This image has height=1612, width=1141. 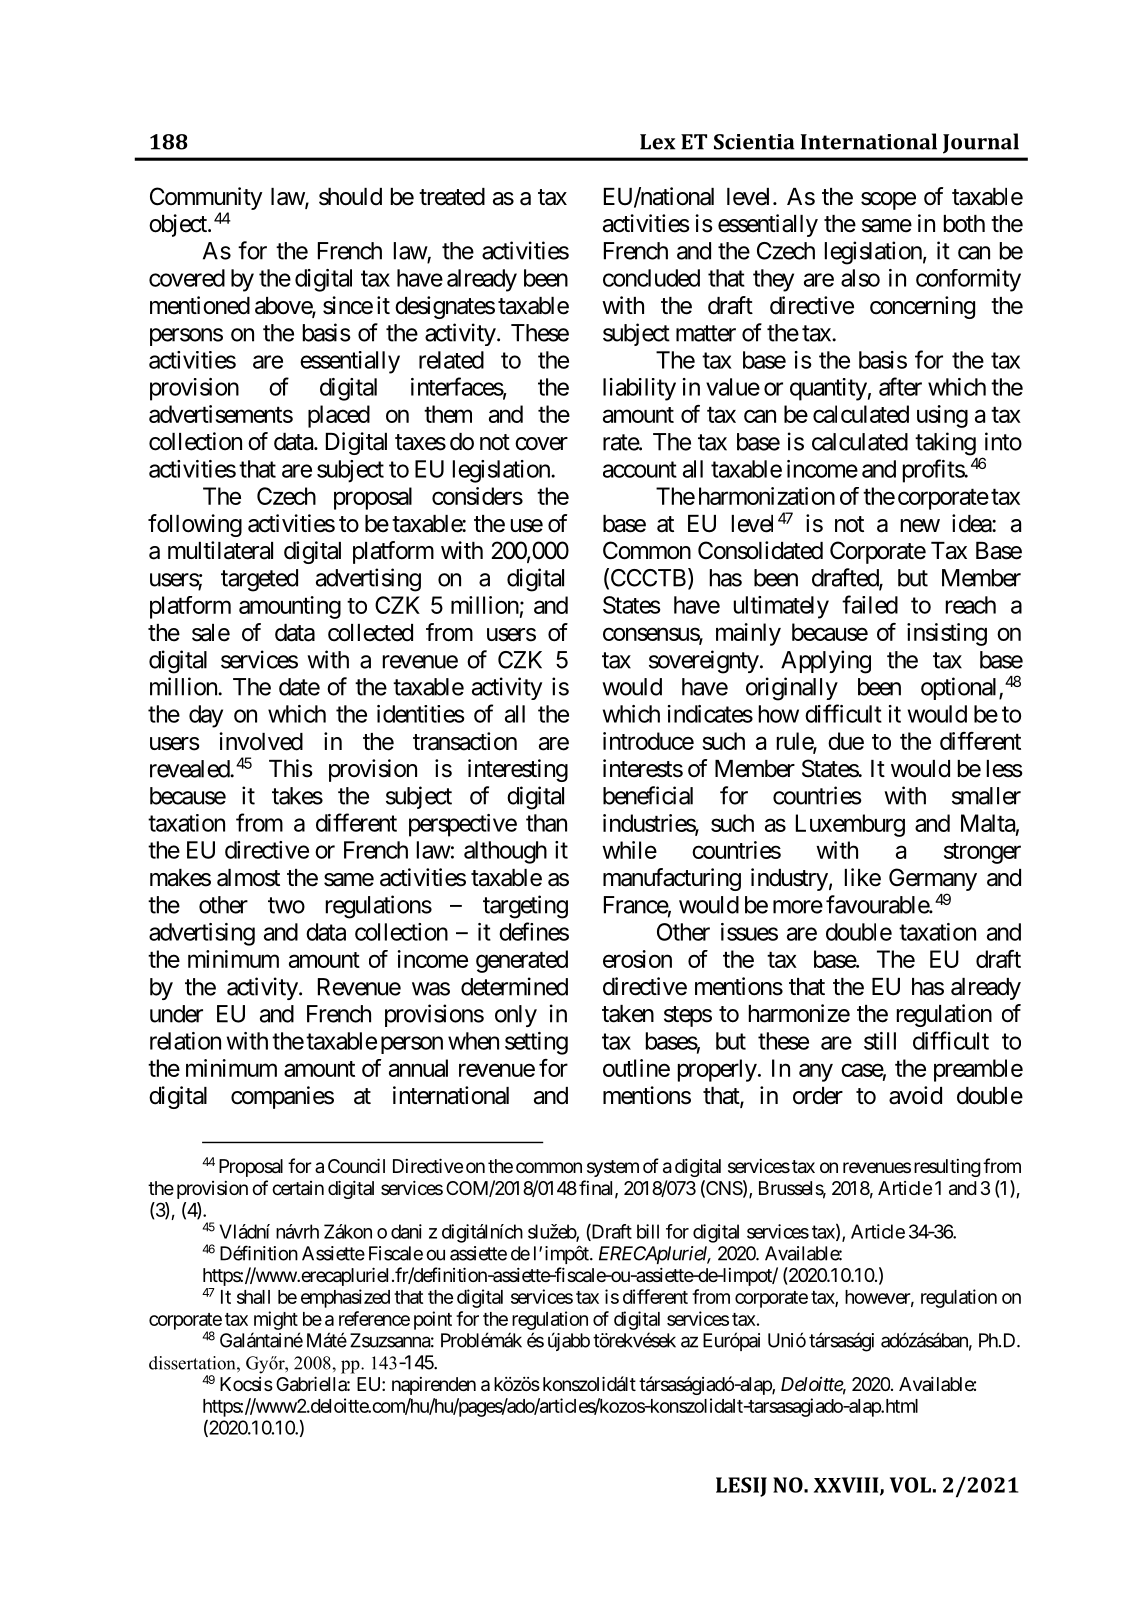 What do you see at coordinates (206, 200) in the image?
I see `Community` at bounding box center [206, 200].
